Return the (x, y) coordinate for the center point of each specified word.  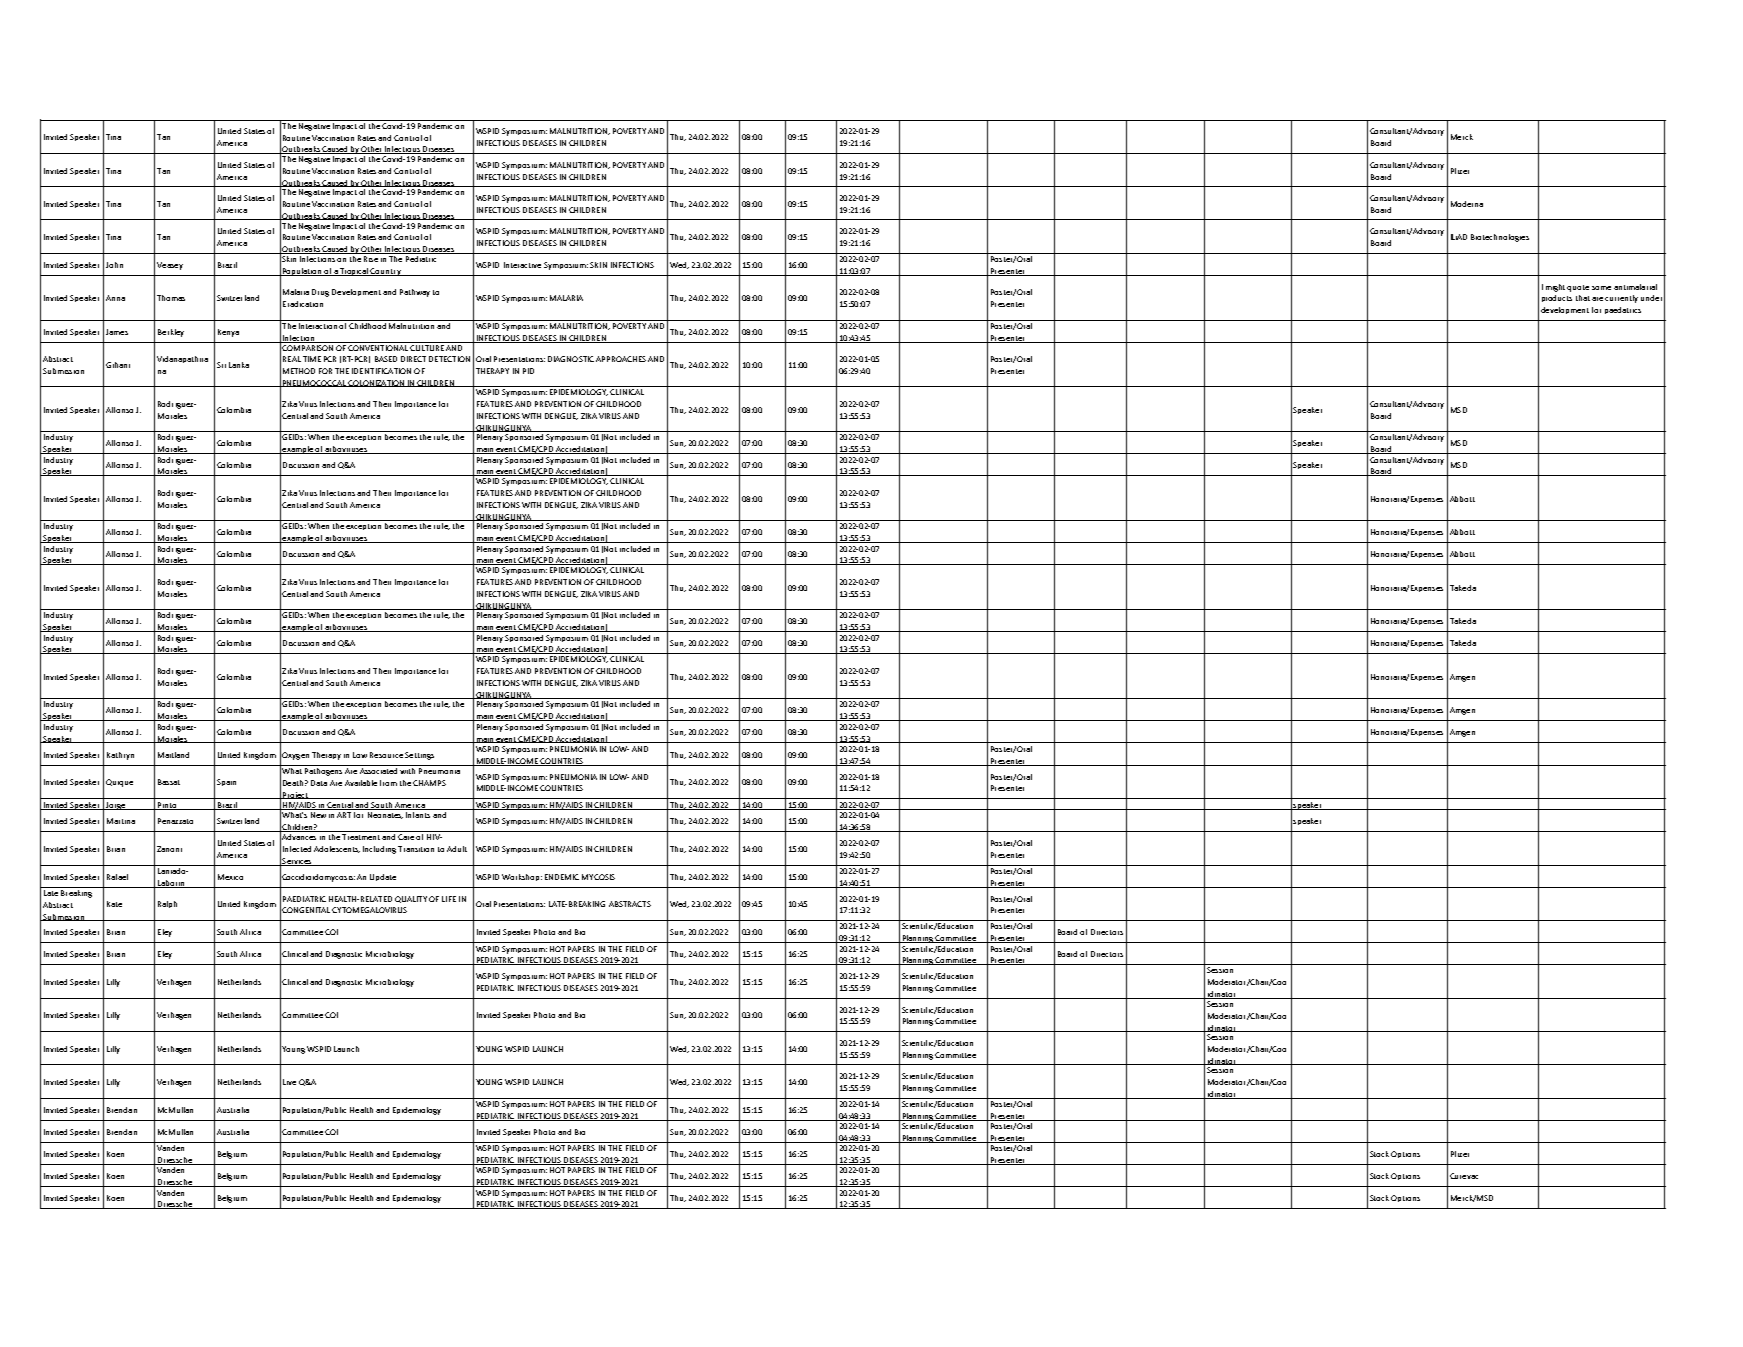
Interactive (522, 265)
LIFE (449, 899)
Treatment (361, 837)
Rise (371, 259)
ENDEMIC (562, 877)
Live (289, 1082)
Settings (419, 756)
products (1557, 298)
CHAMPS (429, 783)
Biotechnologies (1500, 238)
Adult (457, 849)
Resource (386, 755)
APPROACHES (621, 359)
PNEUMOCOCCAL (314, 383)
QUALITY (411, 899)
